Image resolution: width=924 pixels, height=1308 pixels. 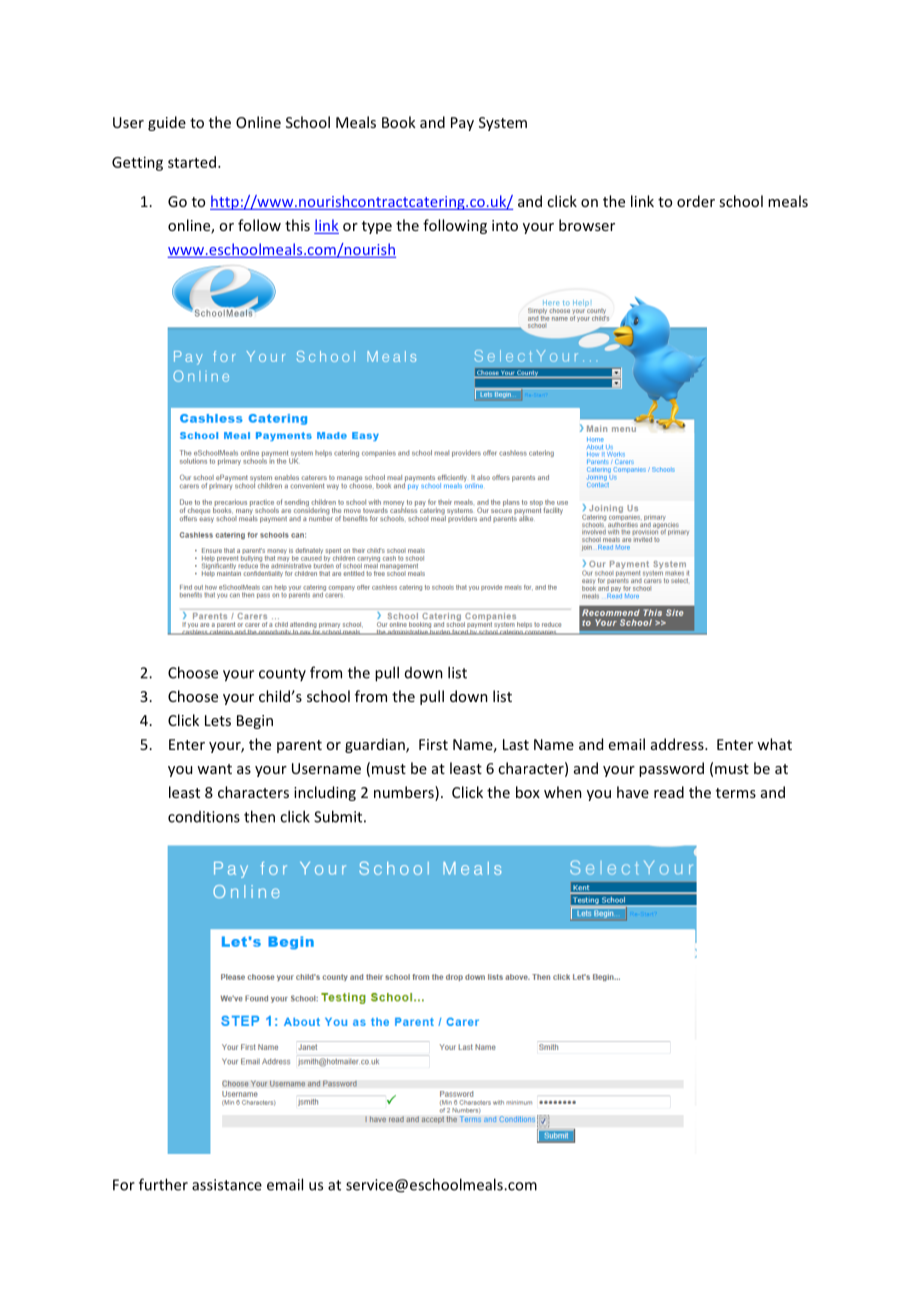 I want to click on read, so click(x=669, y=792).
